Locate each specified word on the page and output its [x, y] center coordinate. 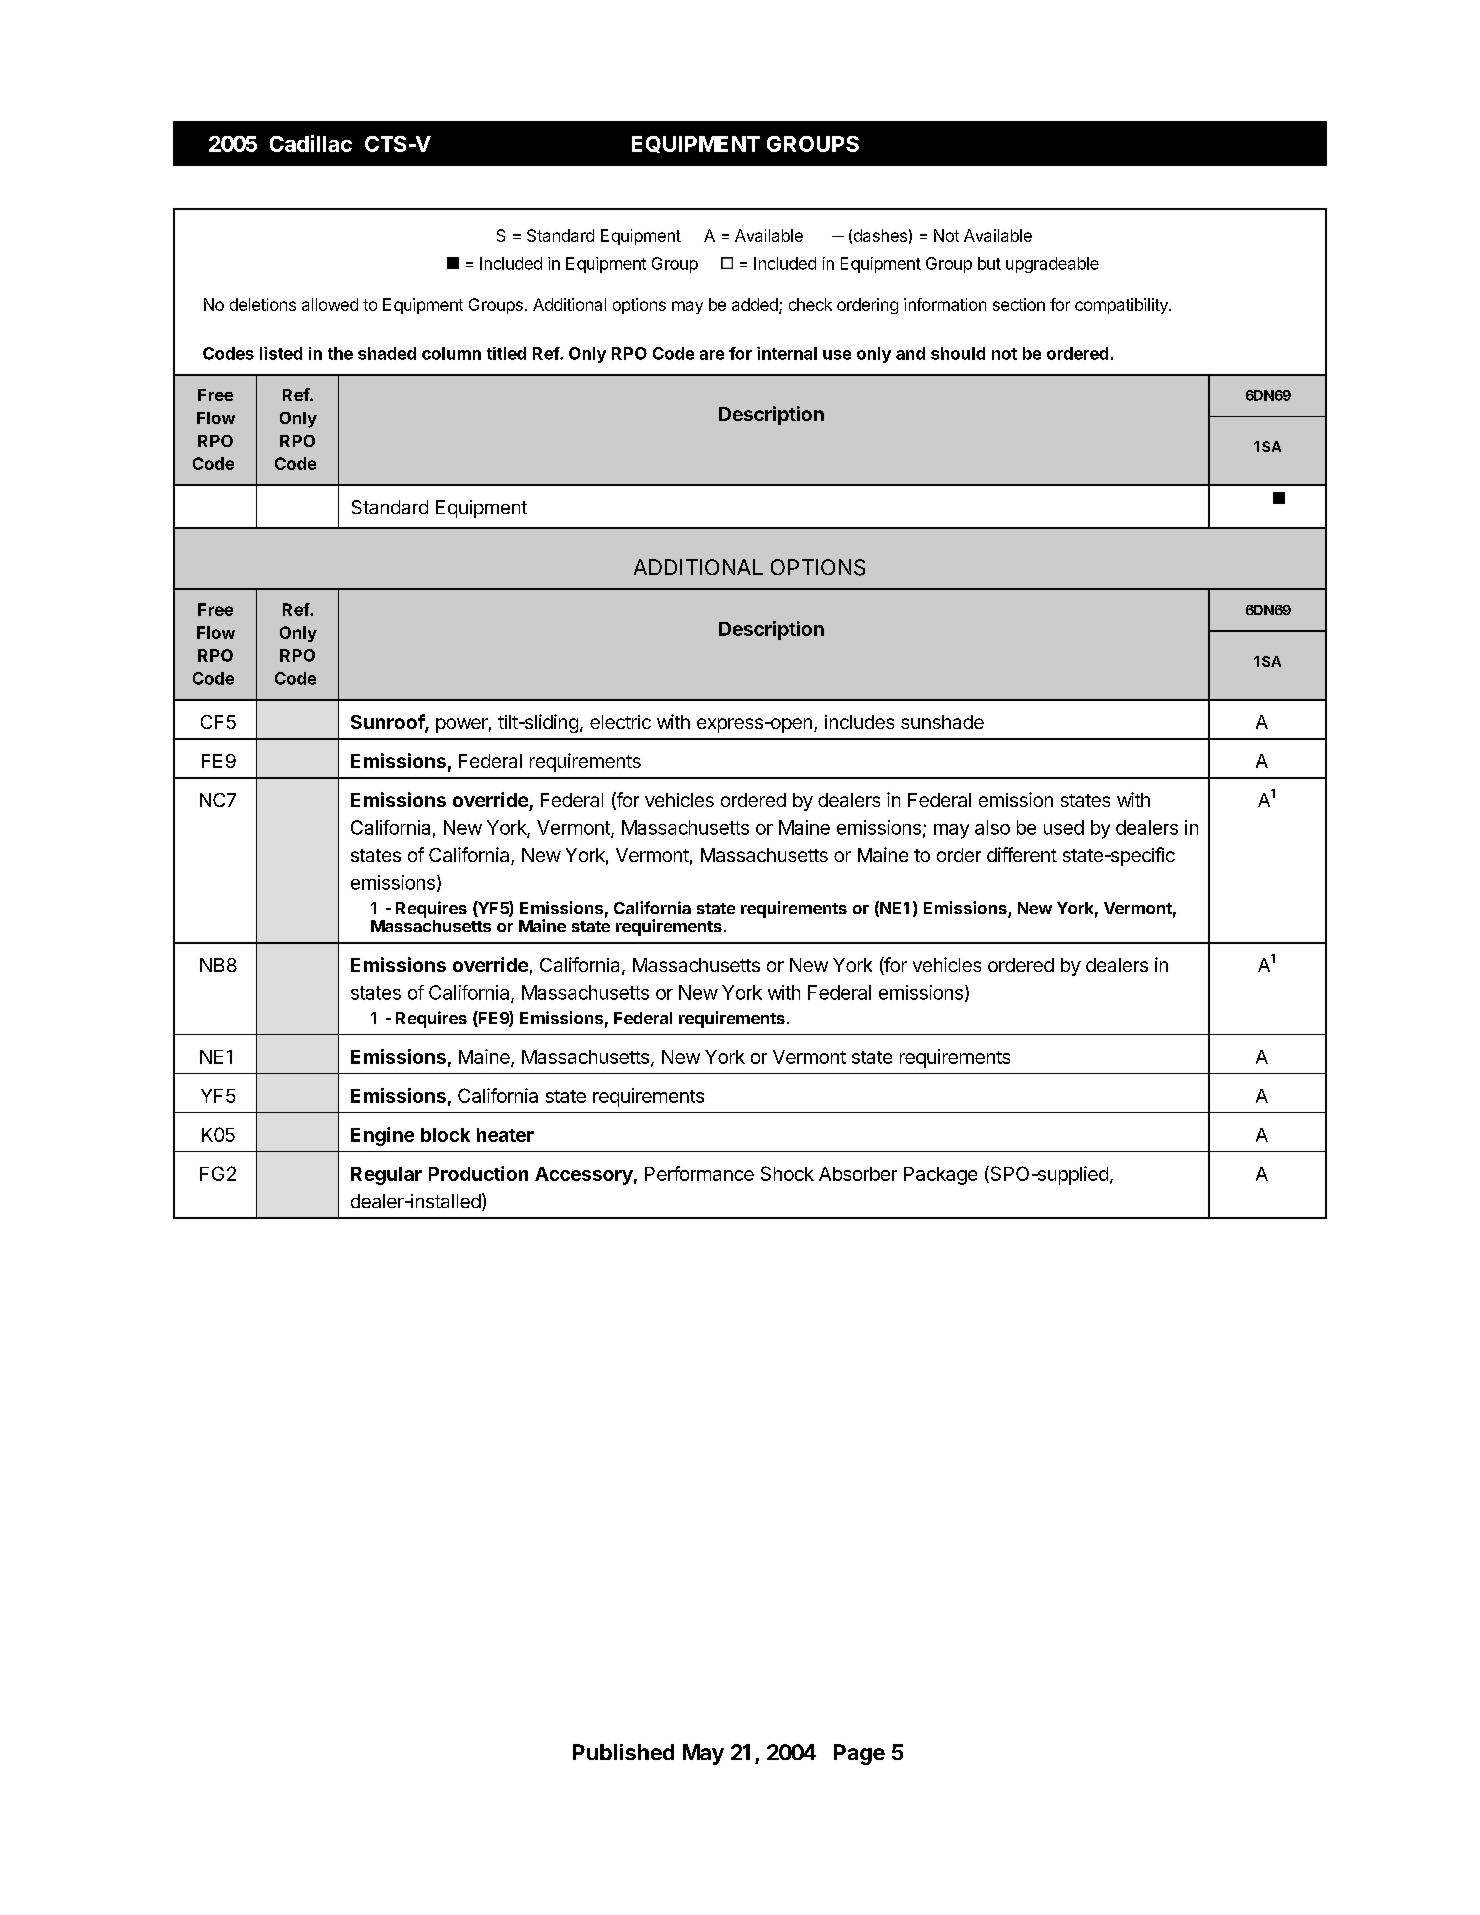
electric [620, 722]
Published [623, 1752]
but [989, 263]
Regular [386, 1176]
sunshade [942, 722]
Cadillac [311, 143]
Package [940, 1176]
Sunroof [388, 723]
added [756, 306]
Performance [699, 1173]
